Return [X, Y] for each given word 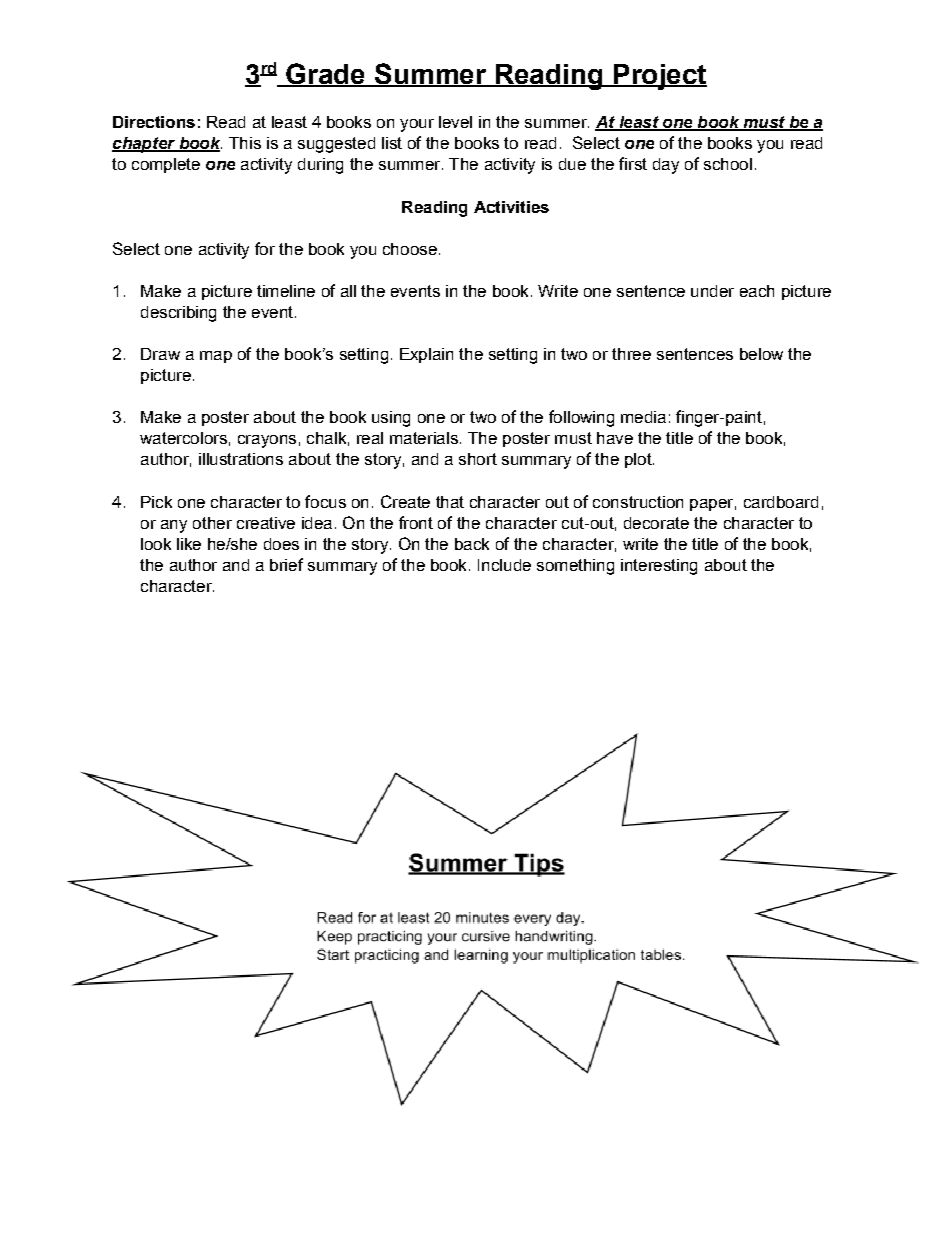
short [478, 459]
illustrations [241, 459]
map [216, 357]
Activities [511, 207]
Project [659, 77]
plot [639, 460]
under [712, 291]
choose [410, 249]
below [761, 354]
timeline [286, 291]
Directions [154, 122]
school [728, 164]
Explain [426, 355]
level [455, 122]
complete [166, 165]
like [189, 544]
